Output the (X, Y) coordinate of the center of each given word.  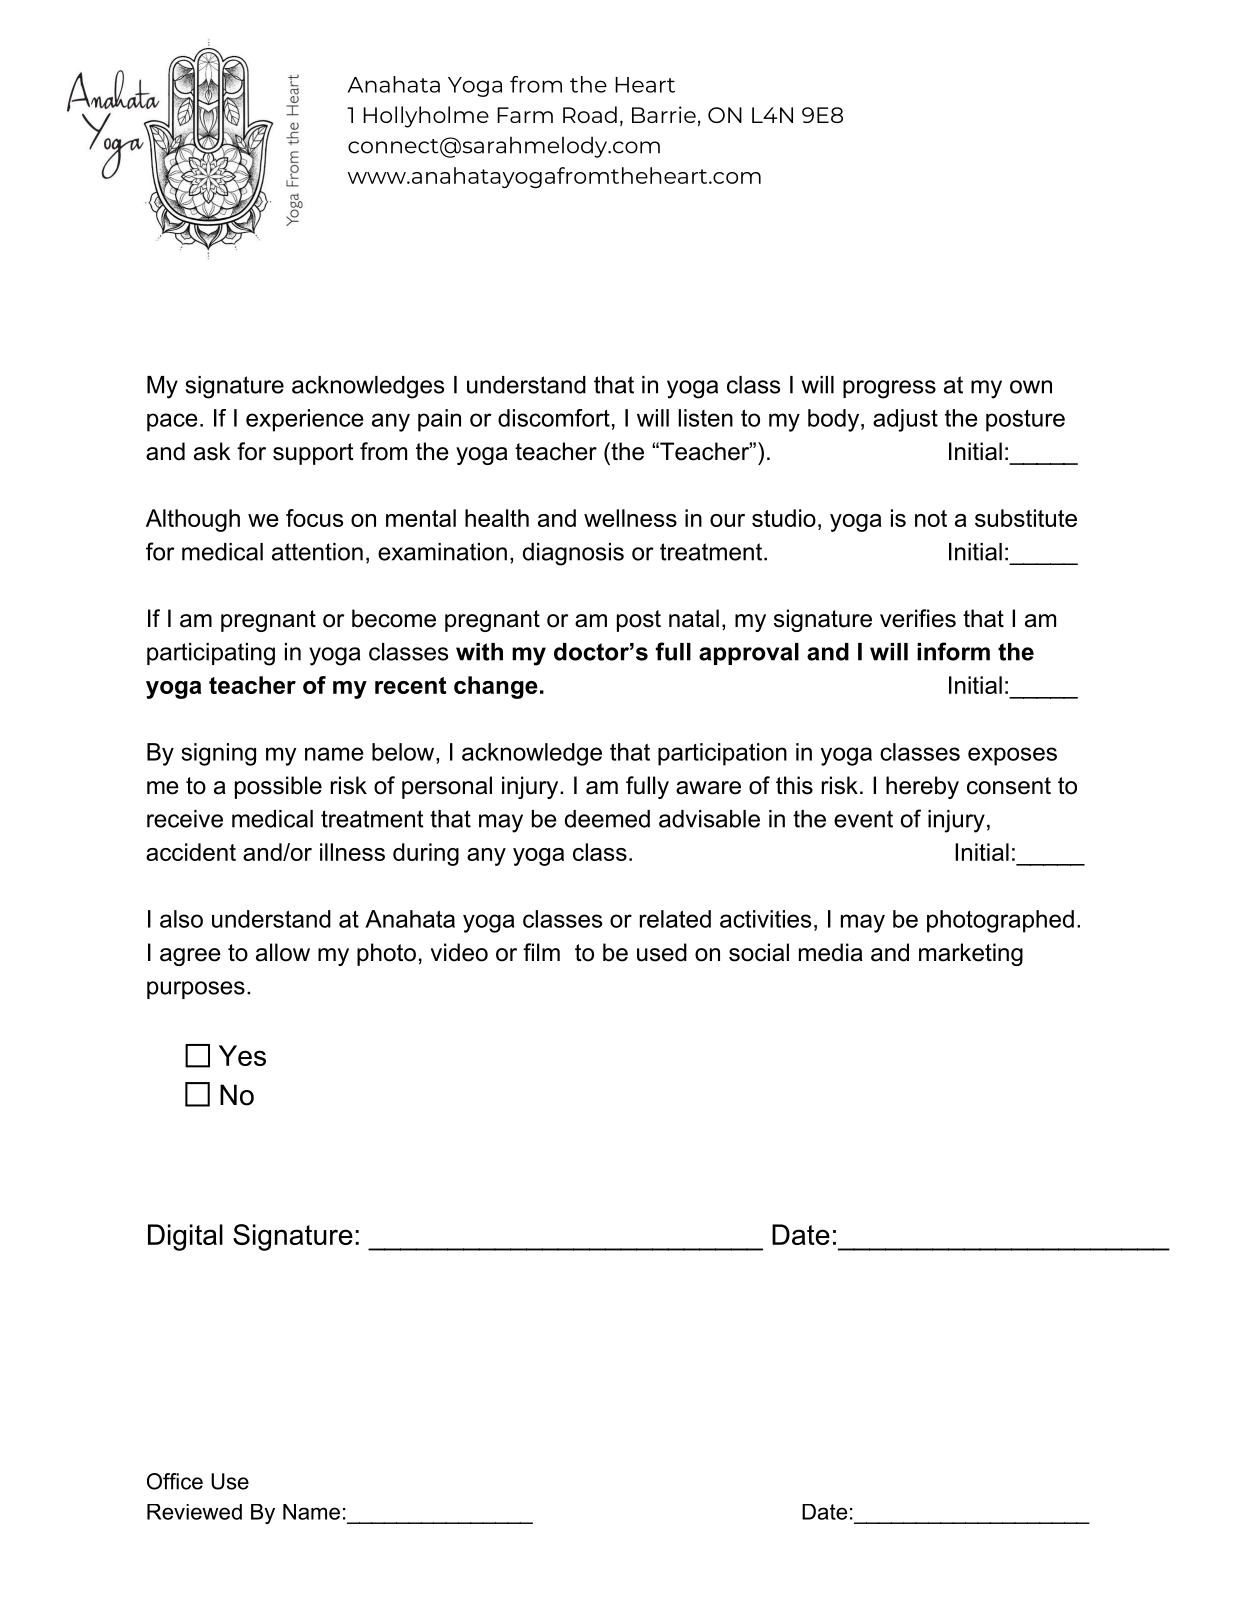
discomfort (554, 418)
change (496, 687)
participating (211, 654)
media (831, 952)
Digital (185, 1237)
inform (953, 651)
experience (305, 420)
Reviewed (194, 1512)
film (541, 952)
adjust (905, 420)
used (662, 952)
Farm (525, 115)
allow (283, 952)
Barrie (664, 114)
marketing (971, 954)
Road (590, 114)
